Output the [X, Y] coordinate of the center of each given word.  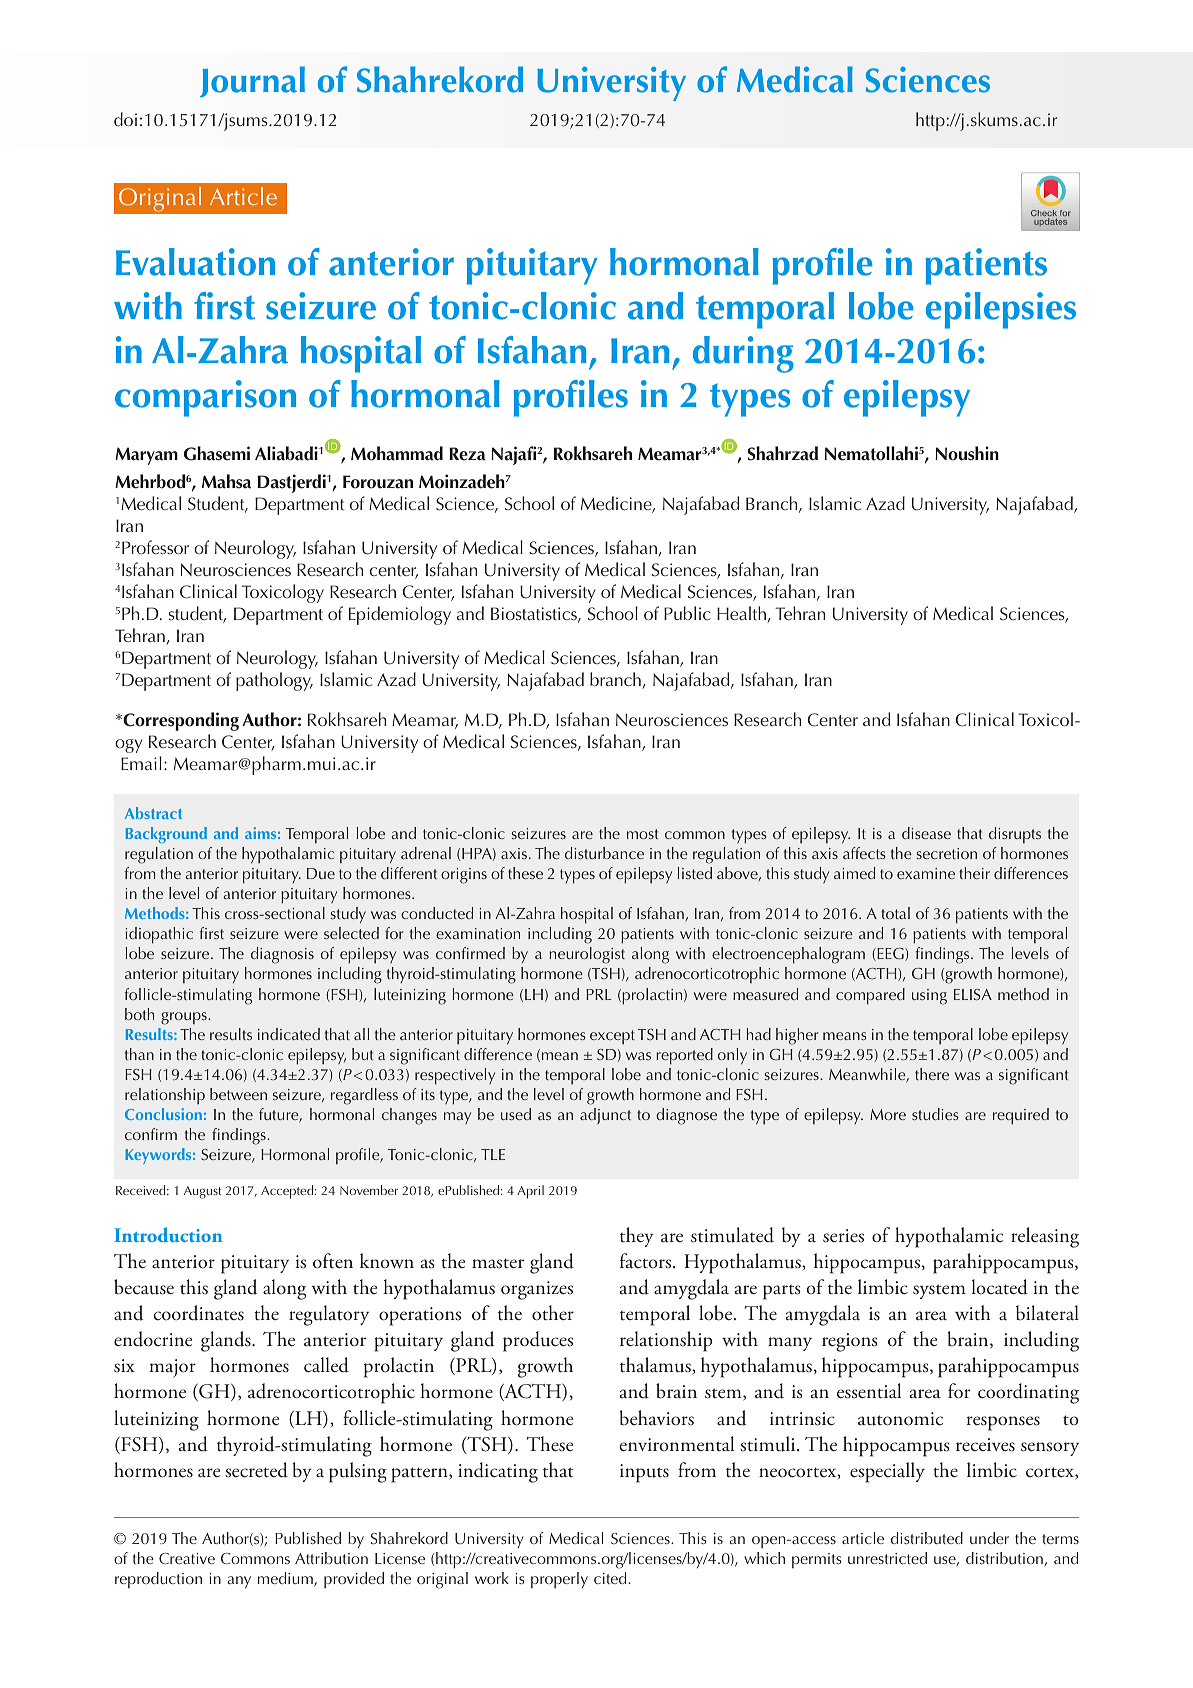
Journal [252, 81]
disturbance [604, 853]
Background [166, 835]
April [530, 1192]
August [203, 1192]
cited [611, 1578]
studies [935, 1114]
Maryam [146, 456]
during [743, 354]
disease [926, 833]
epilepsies [1001, 310]
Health [742, 614]
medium [286, 1579]
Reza [467, 454]
